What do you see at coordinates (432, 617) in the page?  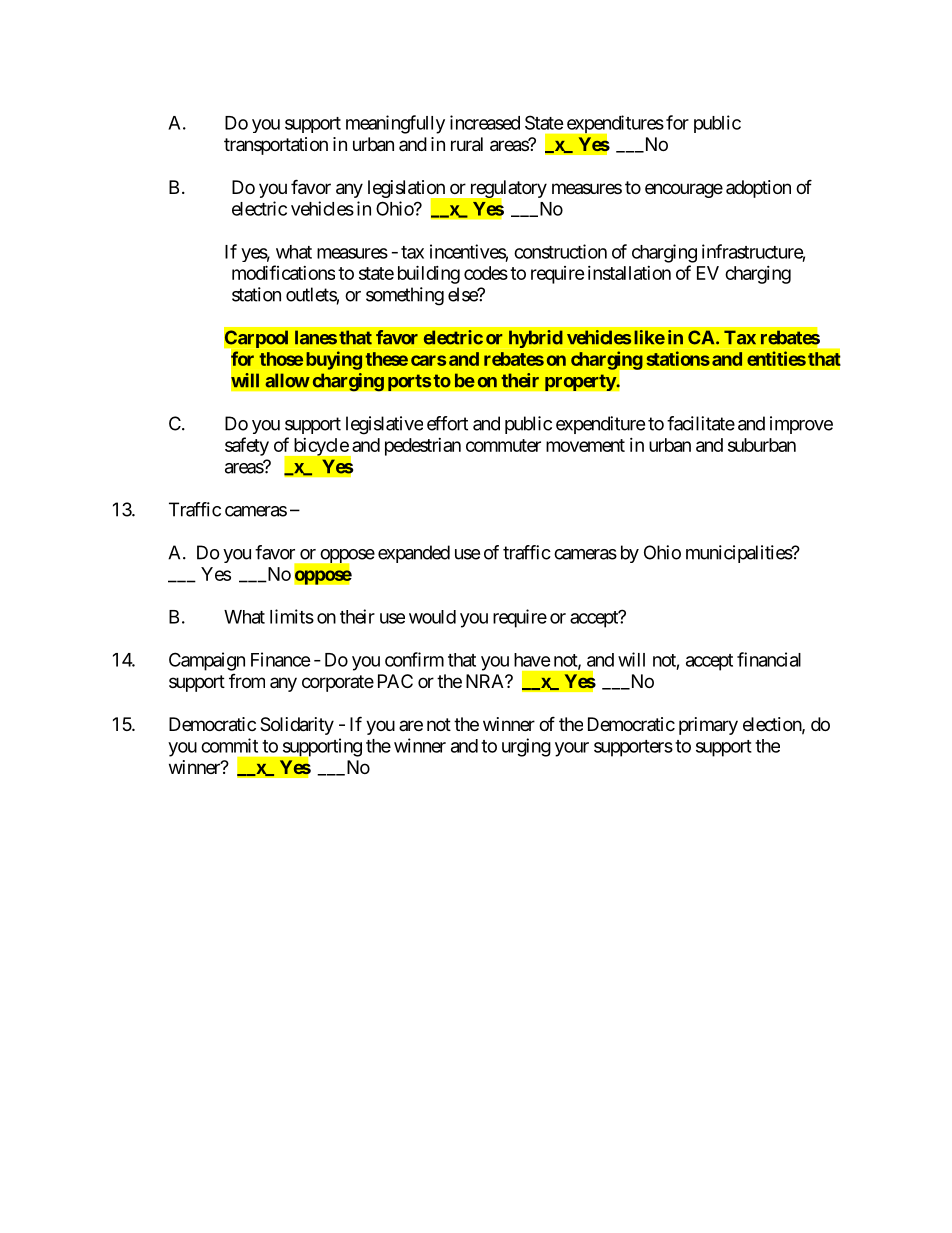 I see `would` at bounding box center [432, 617].
